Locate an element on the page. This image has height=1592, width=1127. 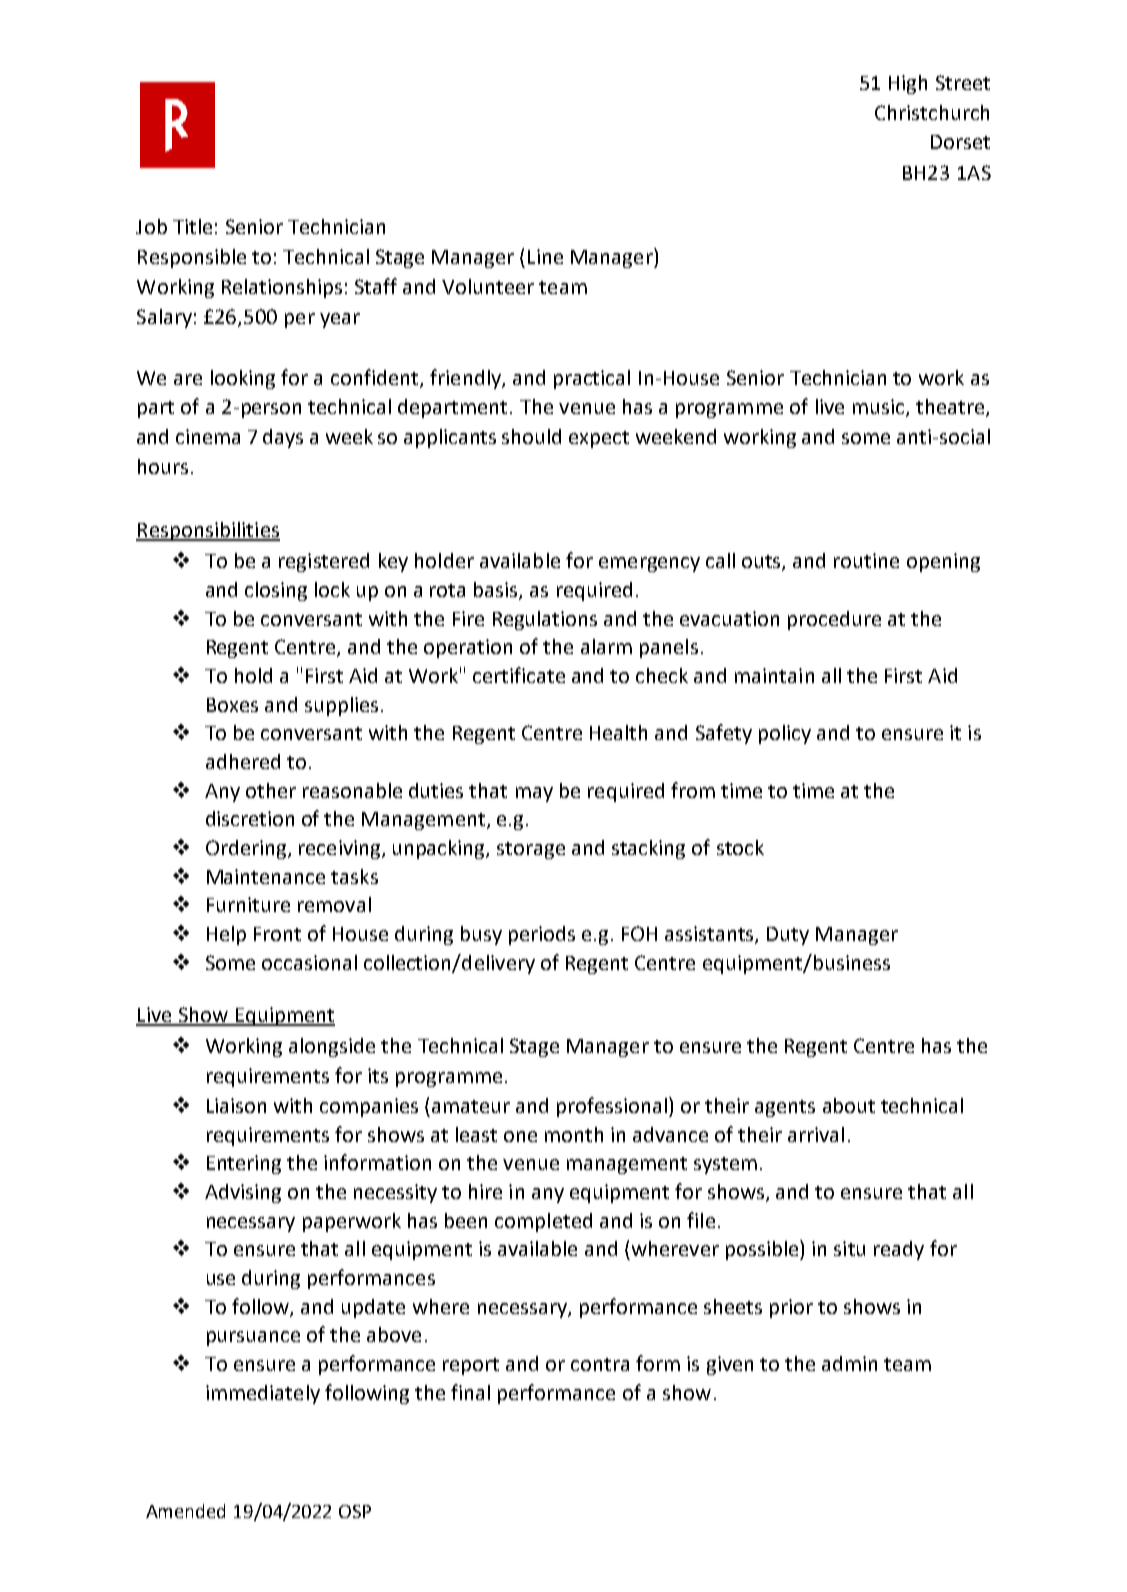
Title is located at coordinates (192, 226).
